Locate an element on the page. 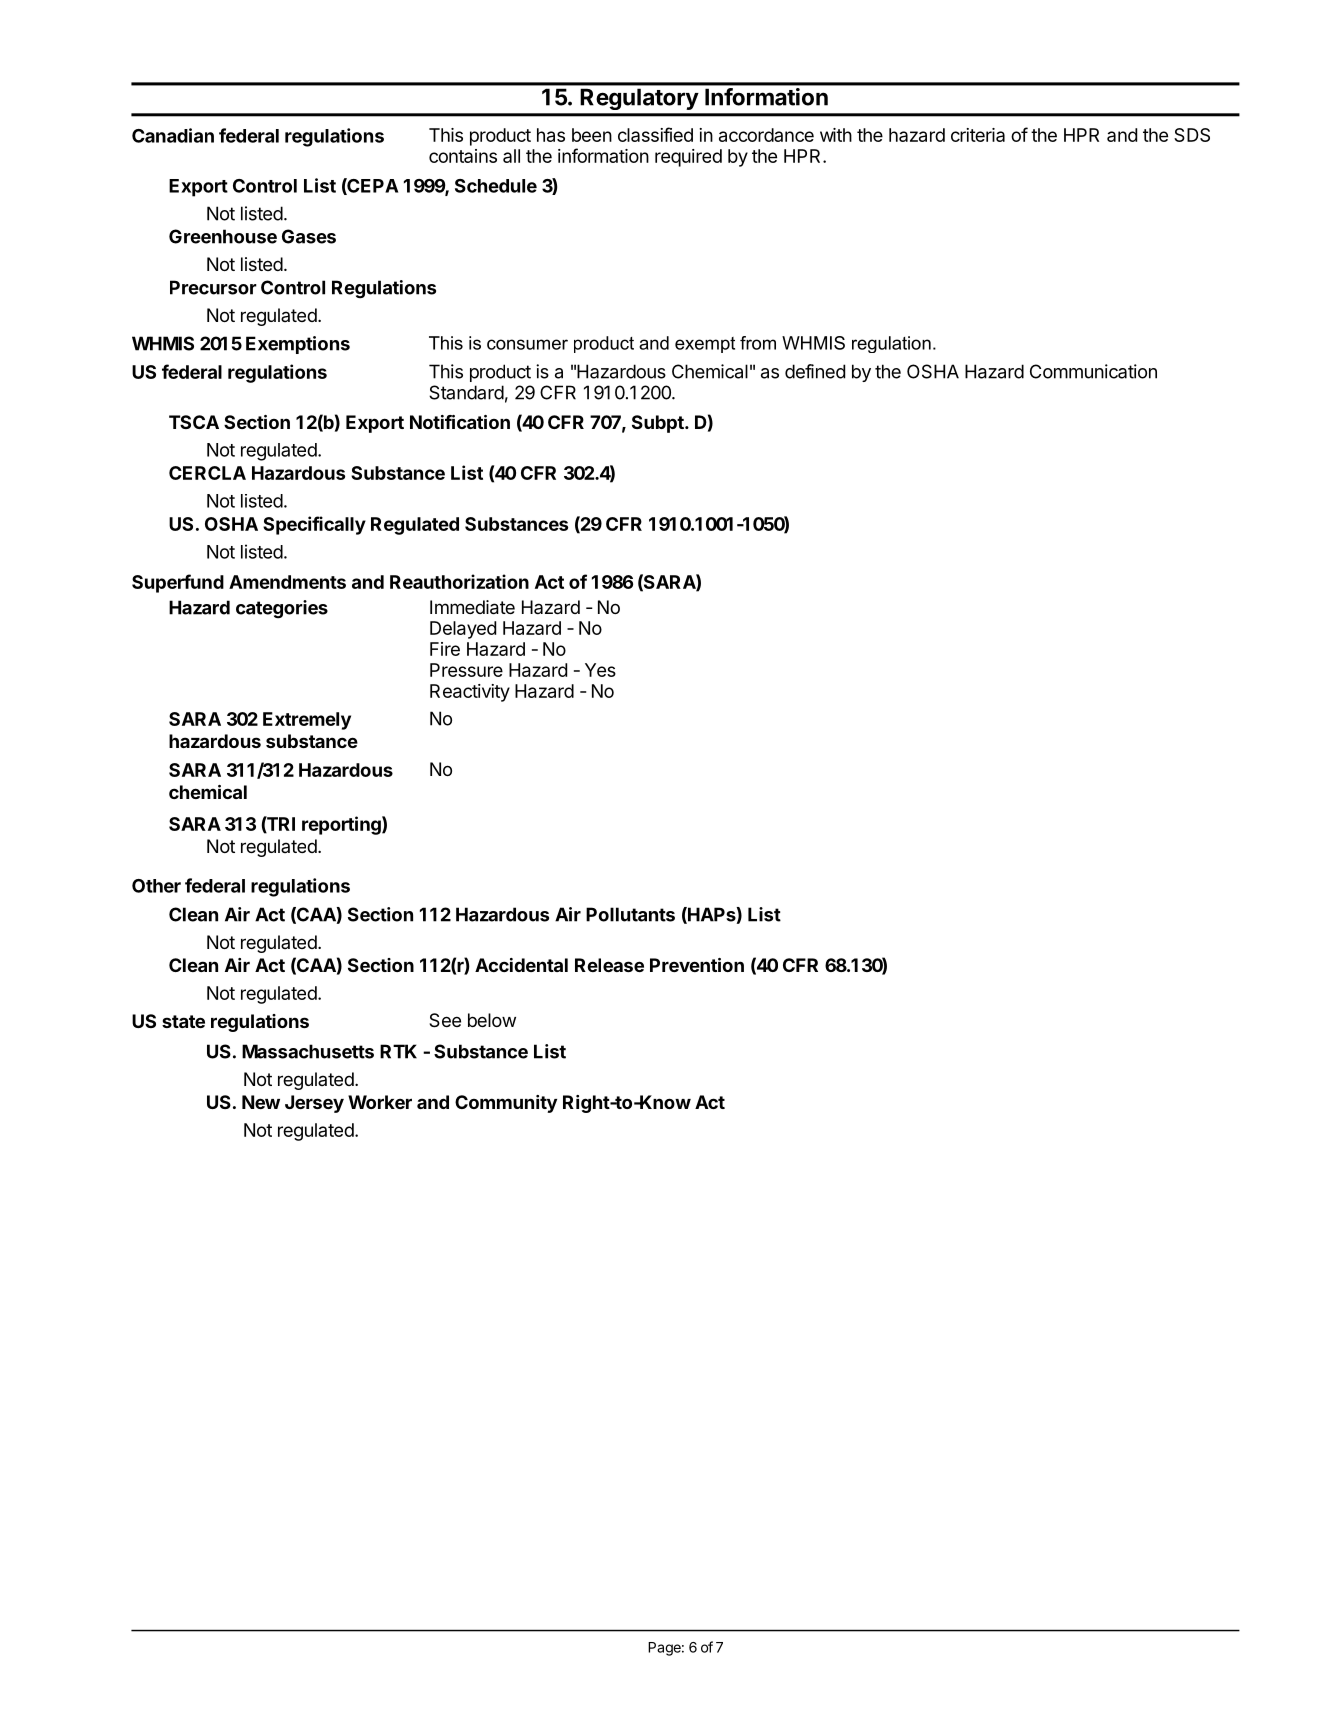 This image has height=1736, width=1342. criteria is located at coordinates (978, 135).
